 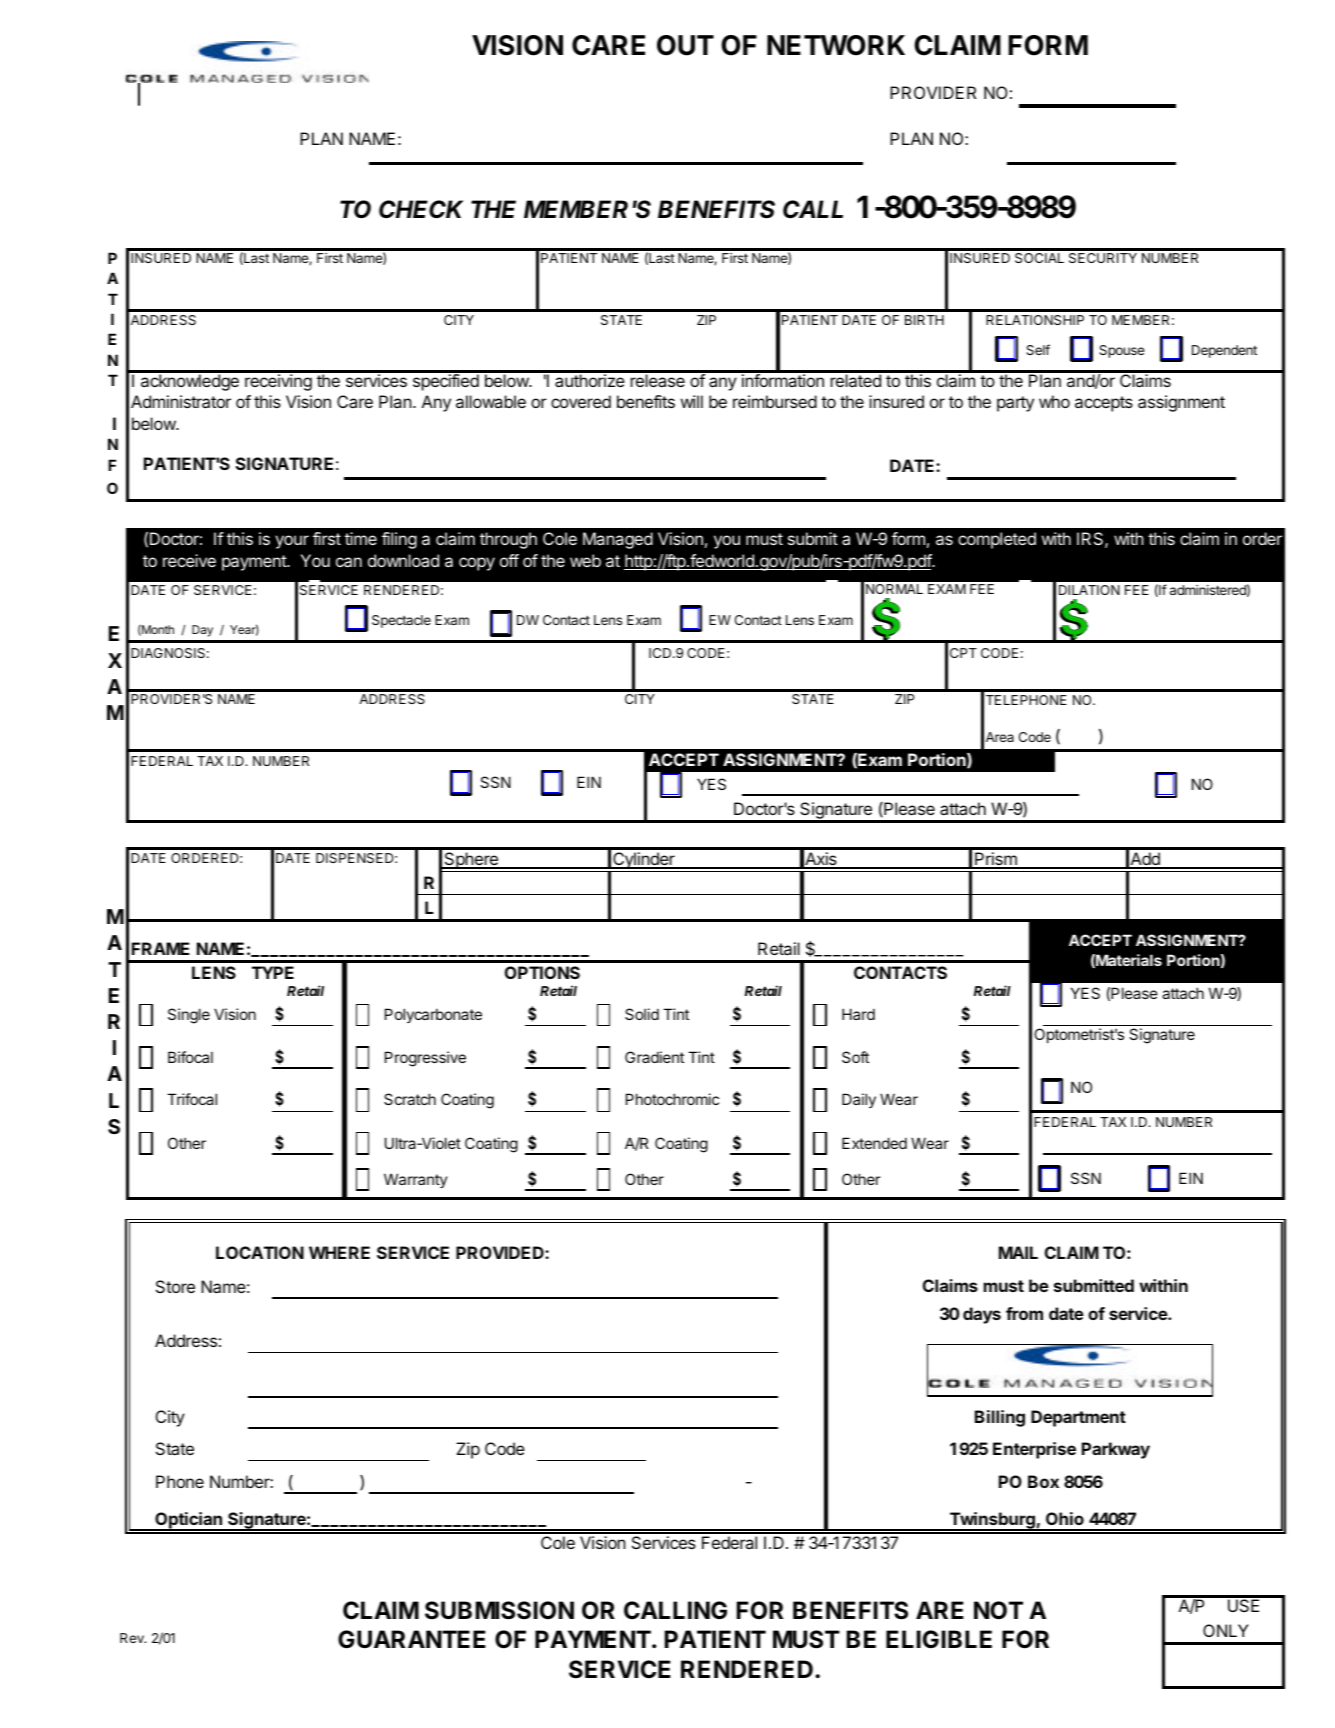 What do you see at coordinates (685, 45) in the page?
I see `OUT` at bounding box center [685, 45].
